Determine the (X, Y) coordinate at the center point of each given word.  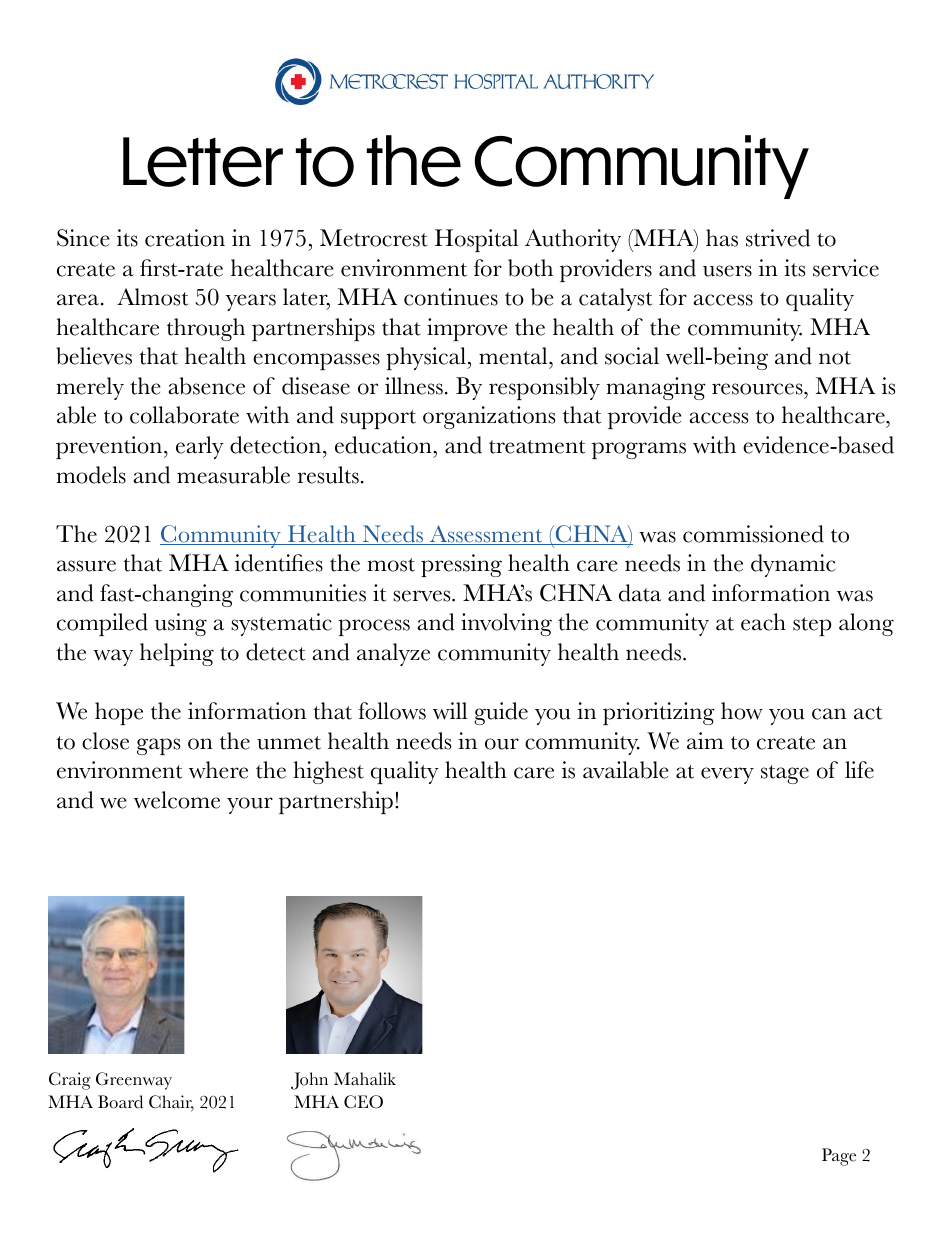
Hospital (476, 240)
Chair (171, 1103)
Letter (203, 162)
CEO (363, 1102)
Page (839, 1157)
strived (778, 238)
